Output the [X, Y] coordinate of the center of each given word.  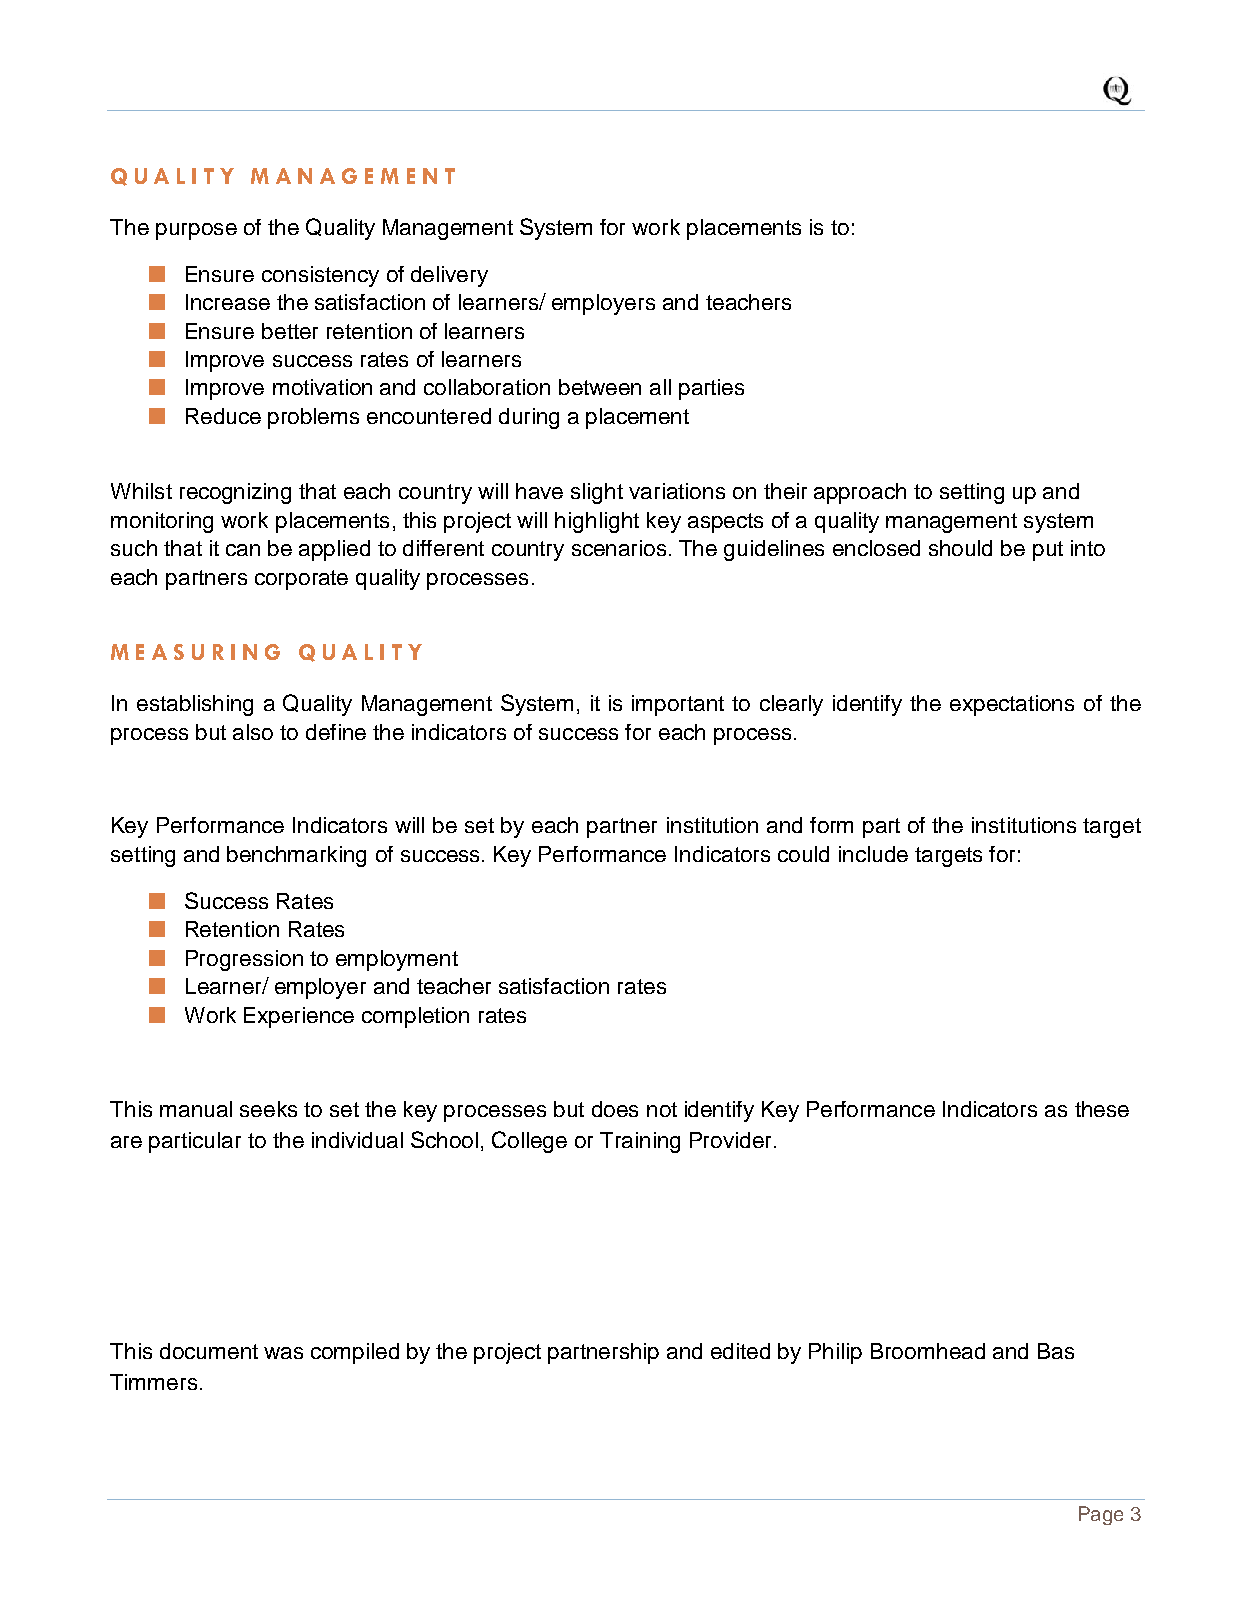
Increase [228, 302]
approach [860, 493]
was [283, 1353]
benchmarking [296, 856]
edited [740, 1351]
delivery [449, 276]
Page [1101, 1515]
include [873, 854]
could [803, 854]
